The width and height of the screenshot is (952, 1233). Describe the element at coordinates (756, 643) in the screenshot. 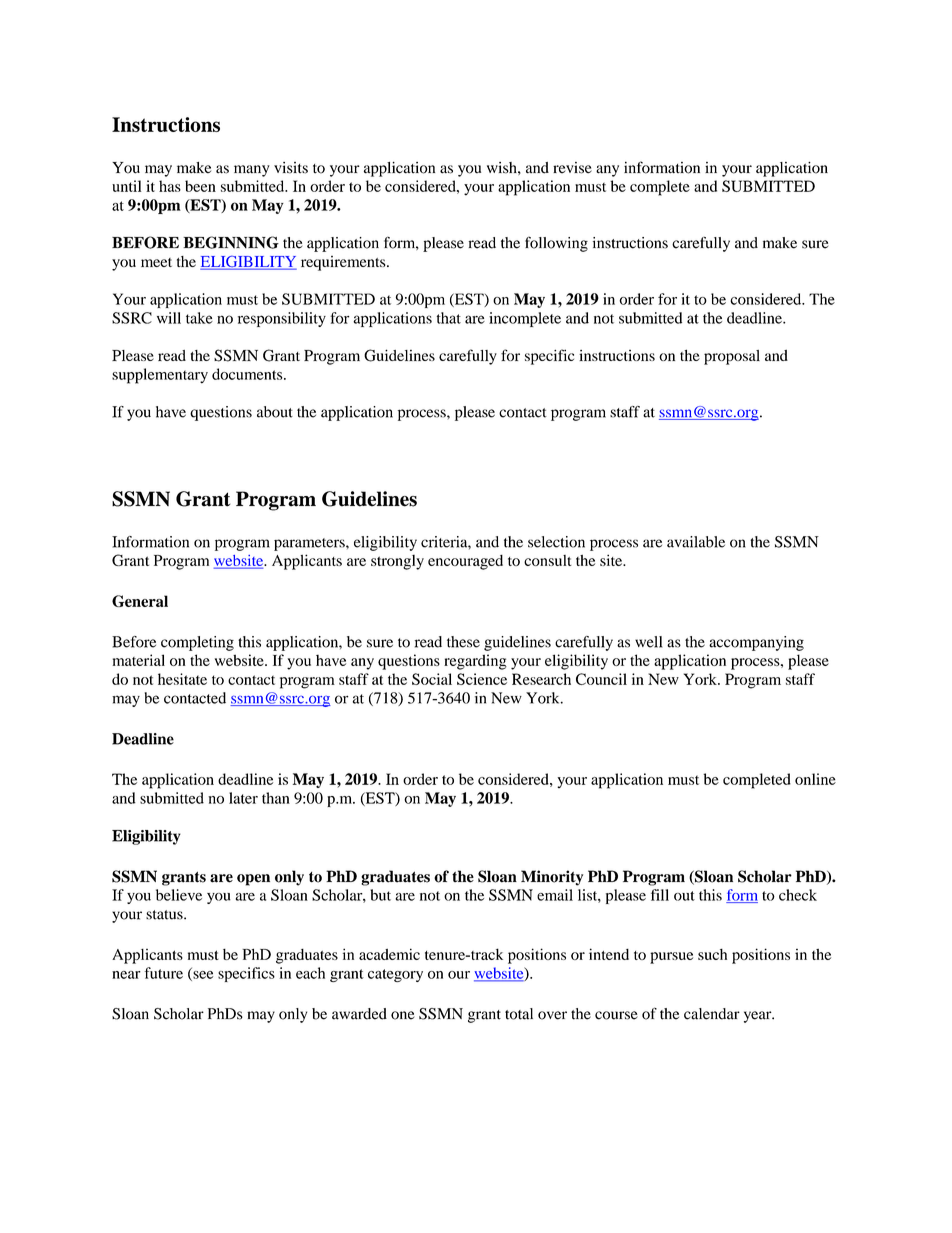

I see `accompanying` at that location.
